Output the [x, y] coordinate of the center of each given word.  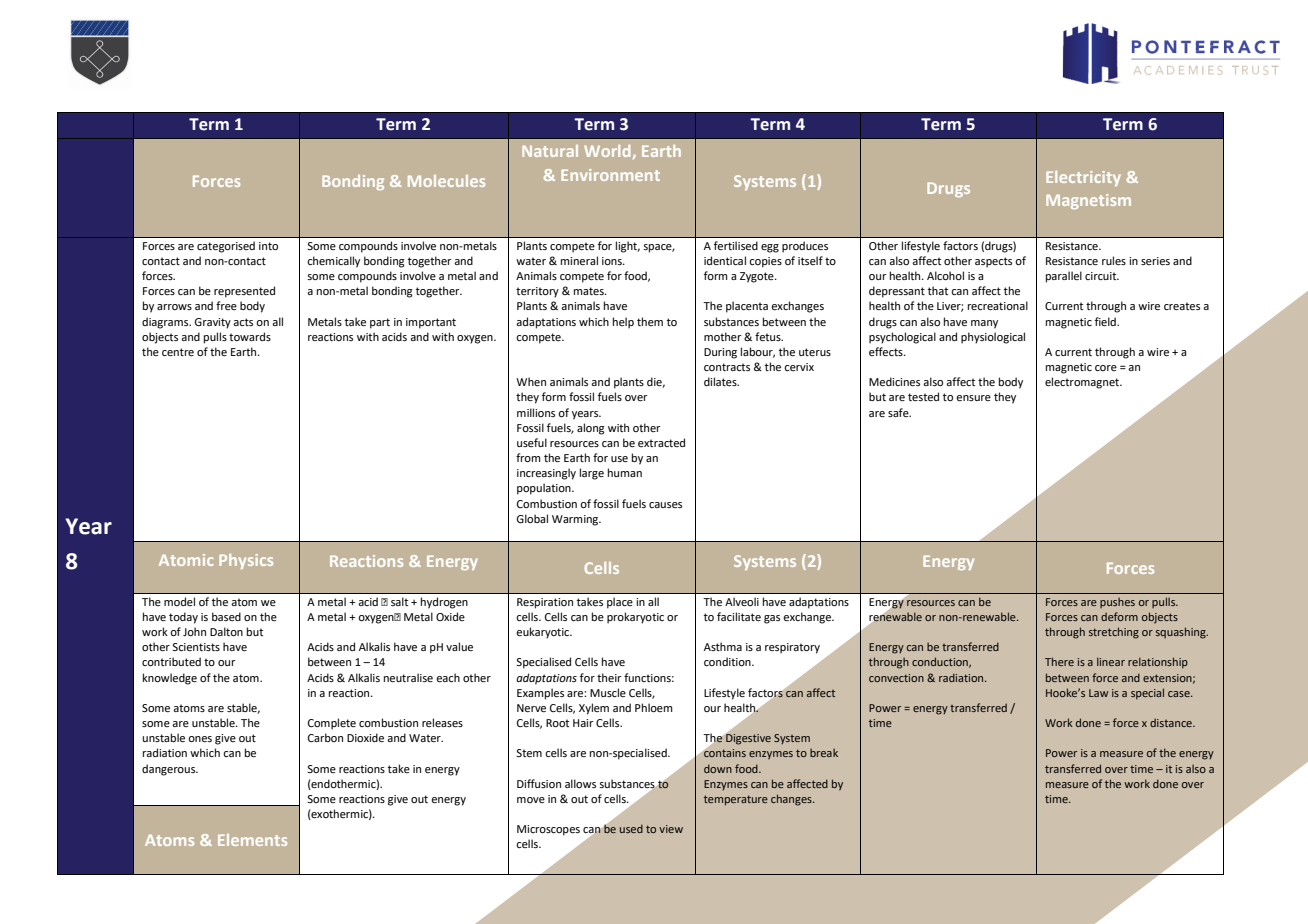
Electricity [1083, 178]
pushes [1117, 603]
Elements [252, 840]
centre [178, 352]
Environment [610, 175]
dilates [721, 381]
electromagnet [1083, 383]
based [226, 616]
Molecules [446, 181]
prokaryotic [635, 618]
